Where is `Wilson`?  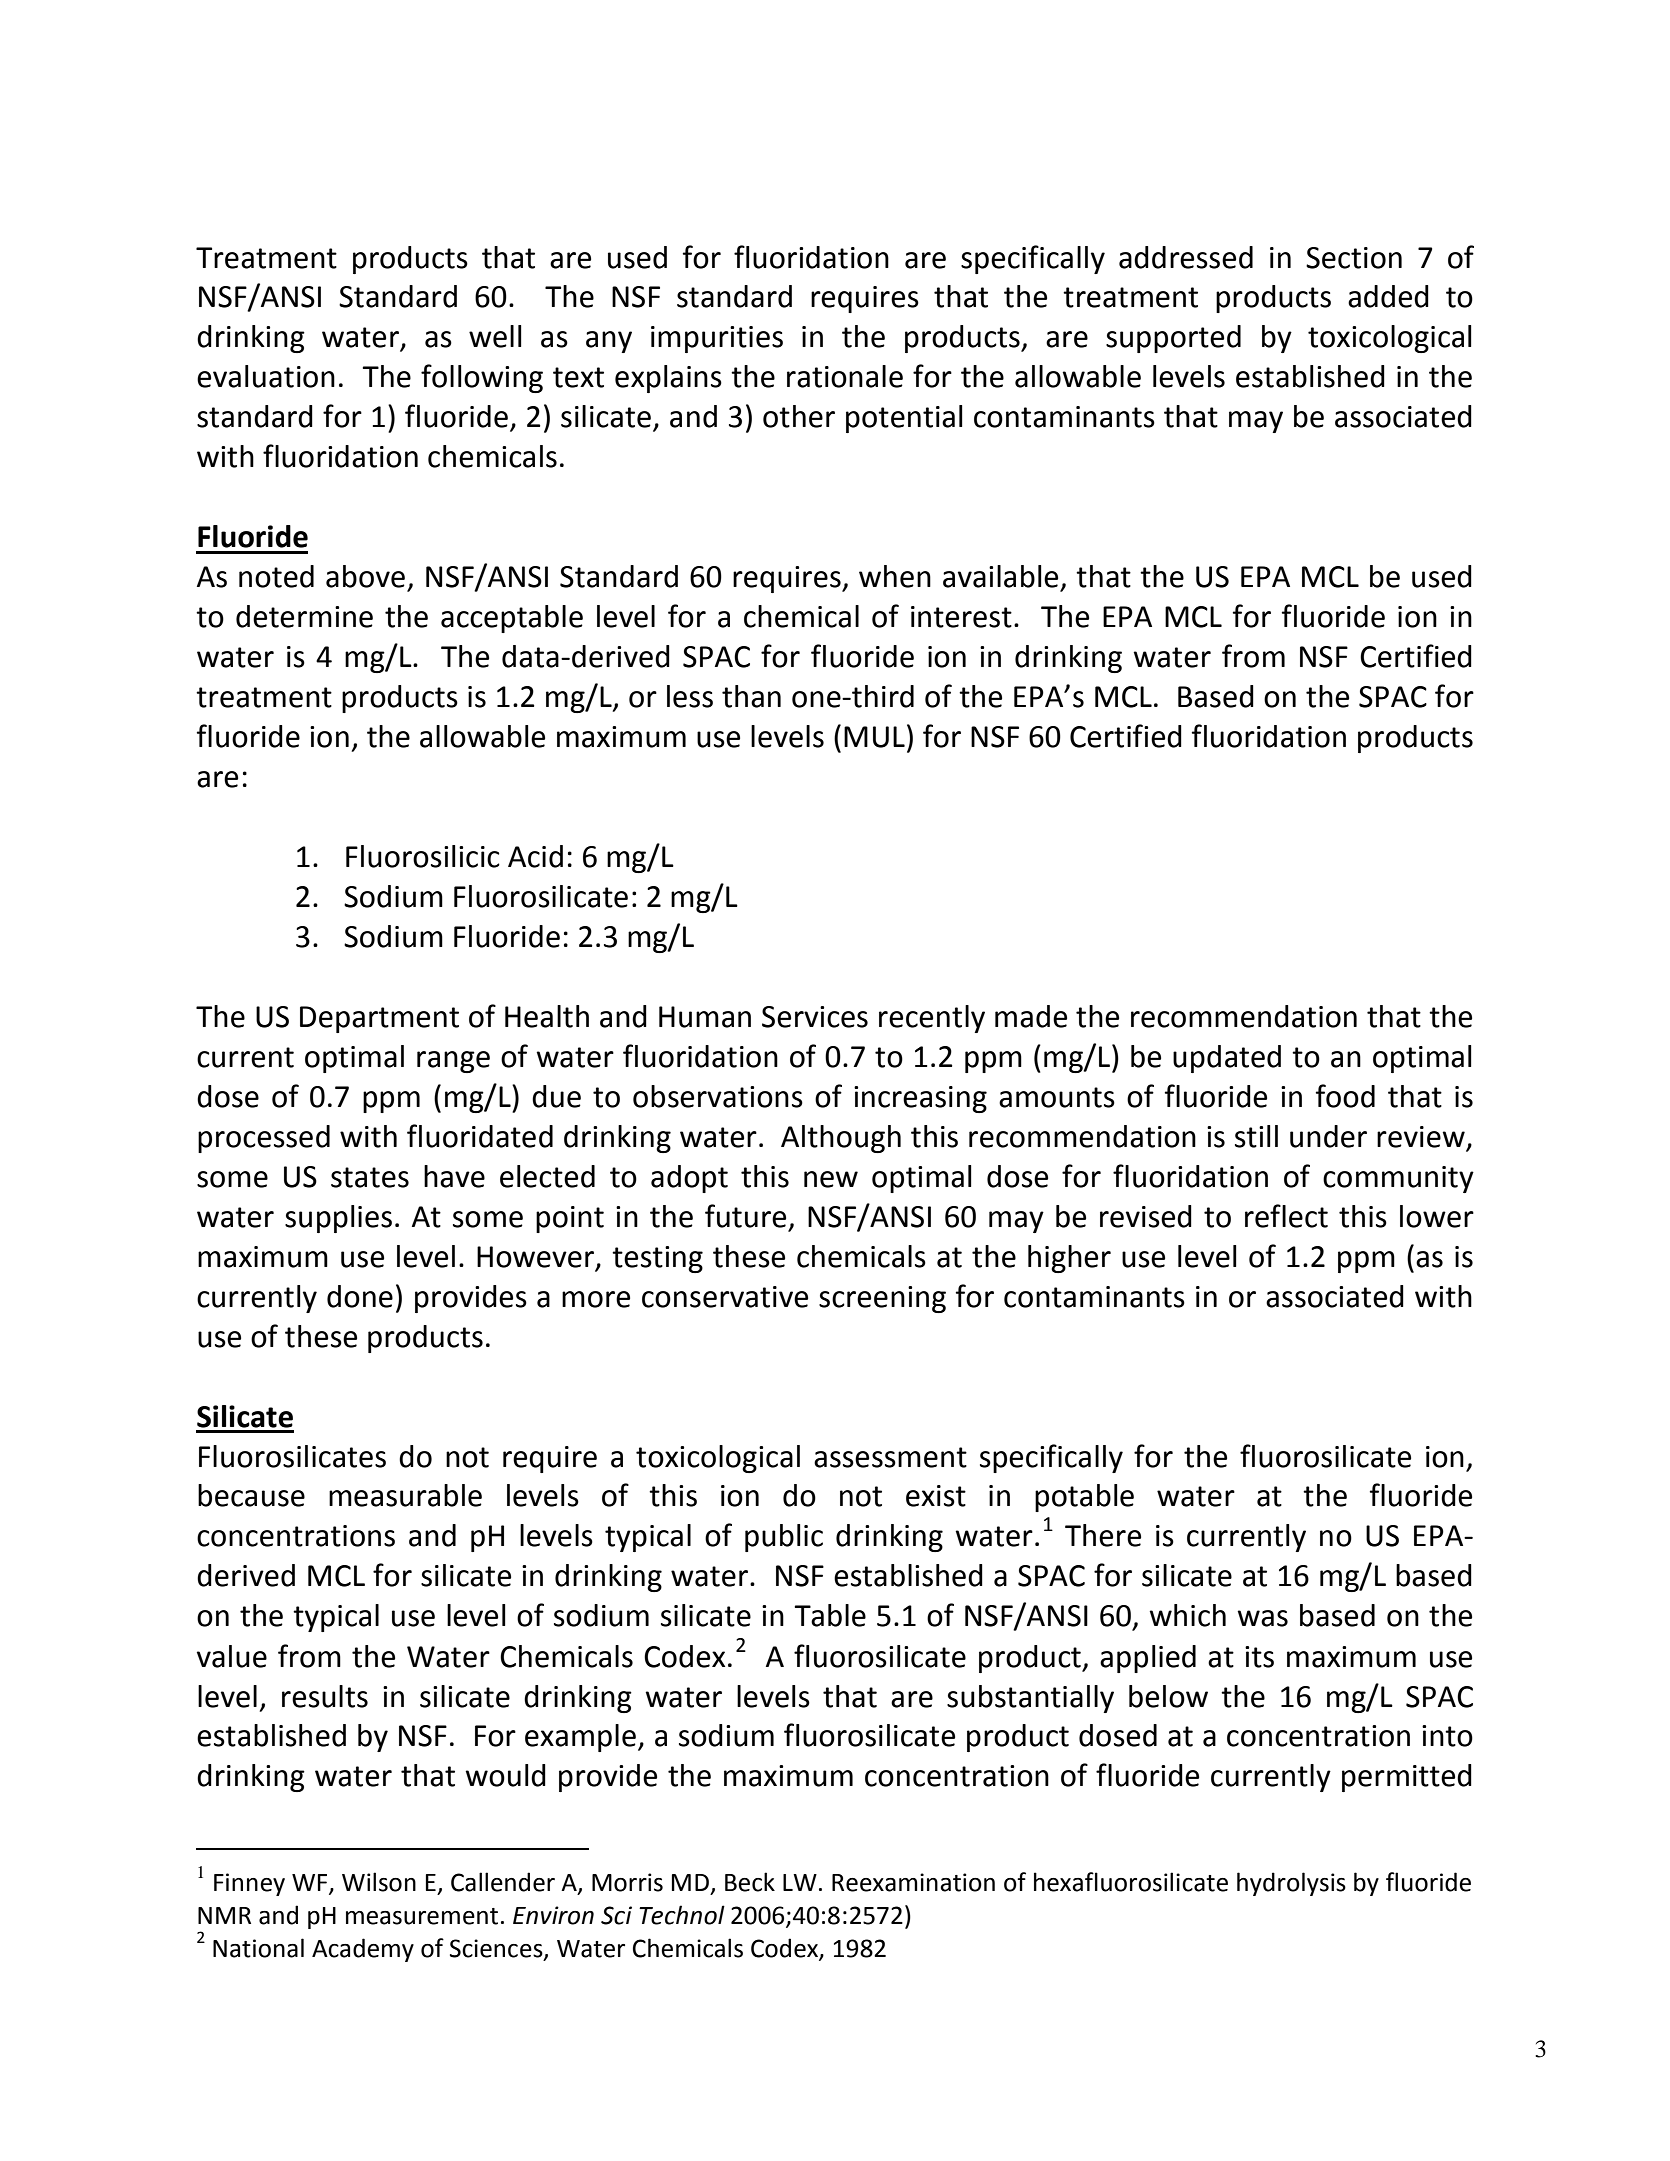
Wilson is located at coordinates (379, 1882).
